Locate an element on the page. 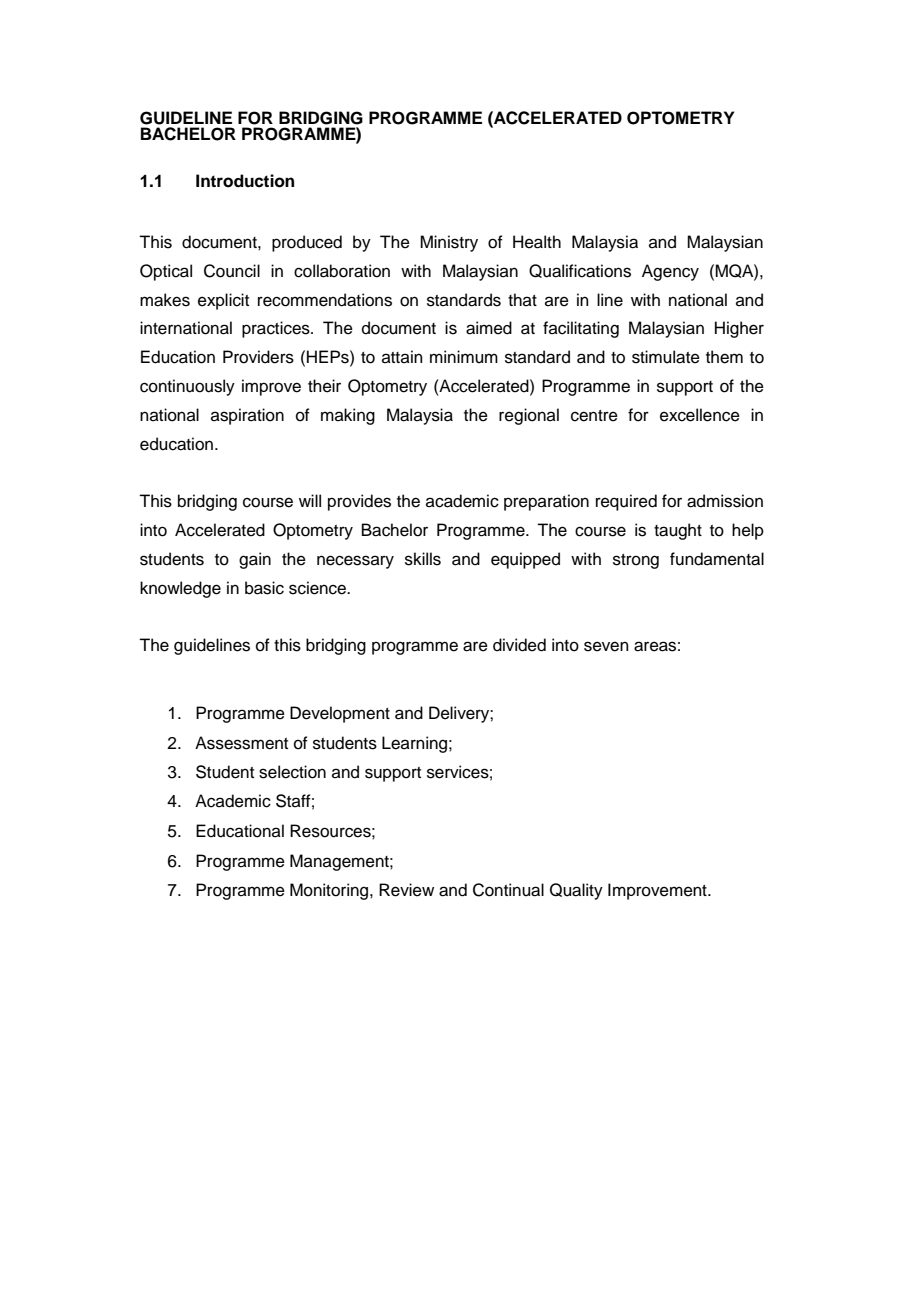 This page has height=1308, width=924. basic is located at coordinates (264, 588).
